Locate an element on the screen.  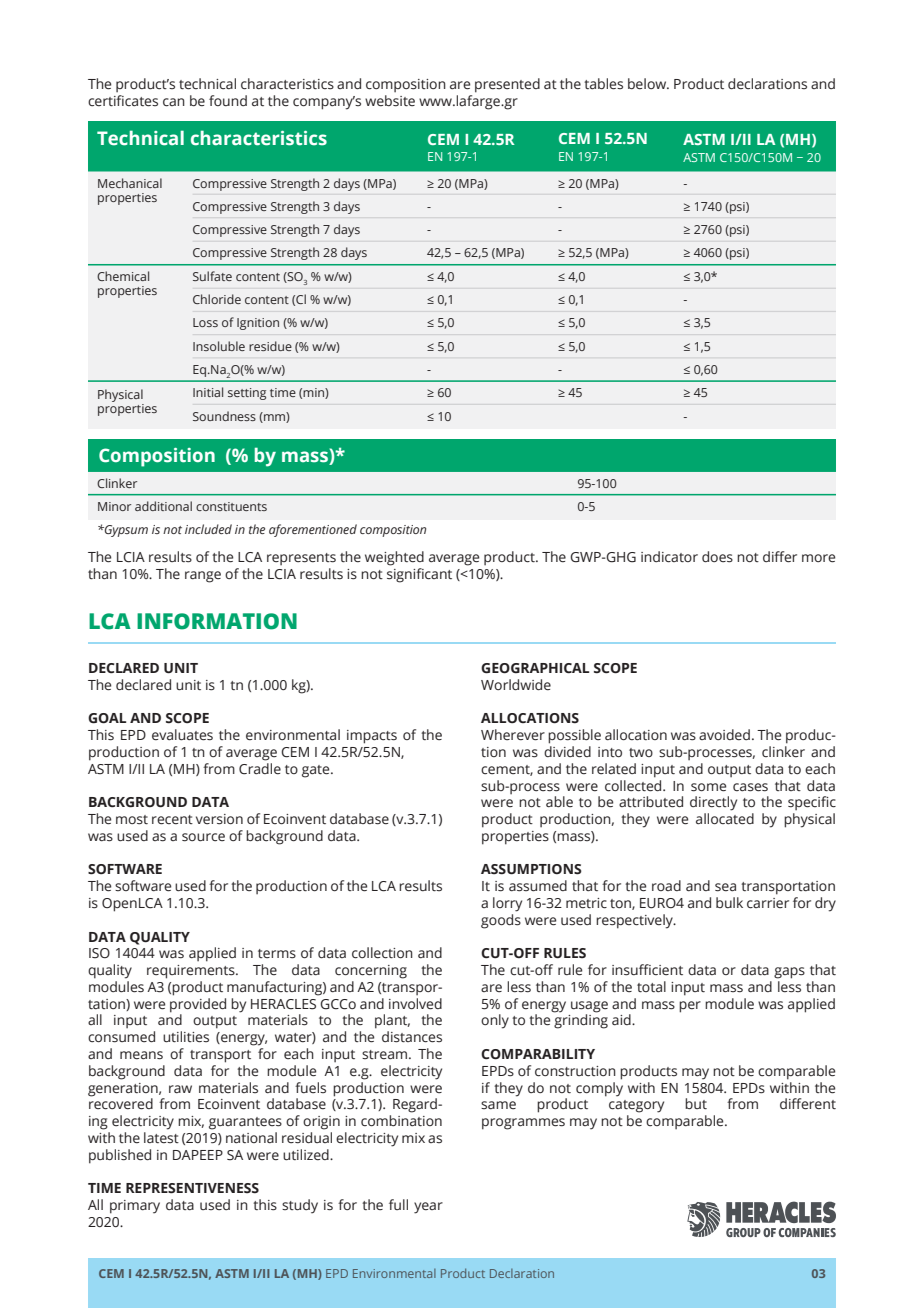
does is located at coordinates (717, 557).
